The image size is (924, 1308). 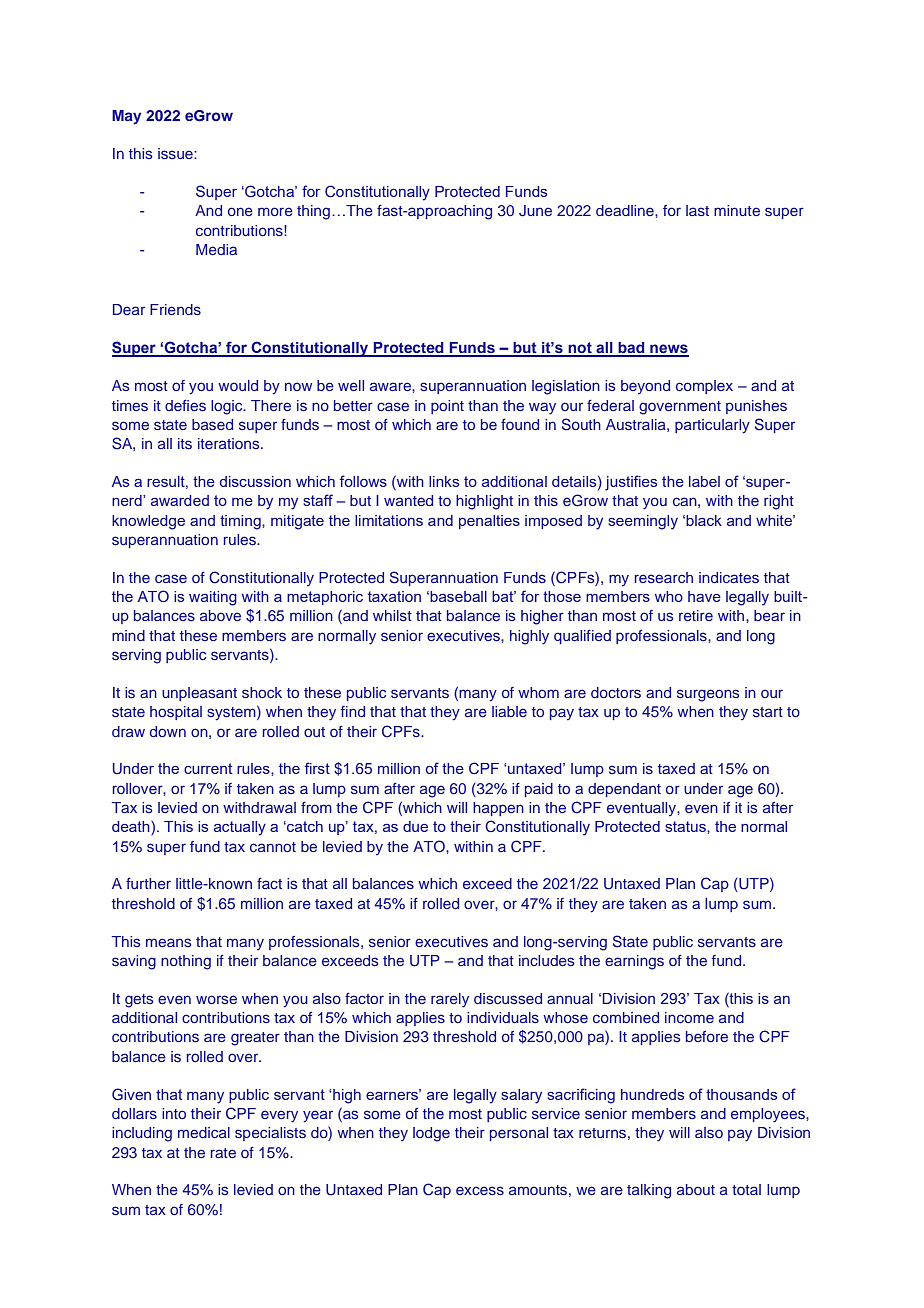 What do you see at coordinates (176, 153) in the screenshot?
I see `issue` at bounding box center [176, 153].
